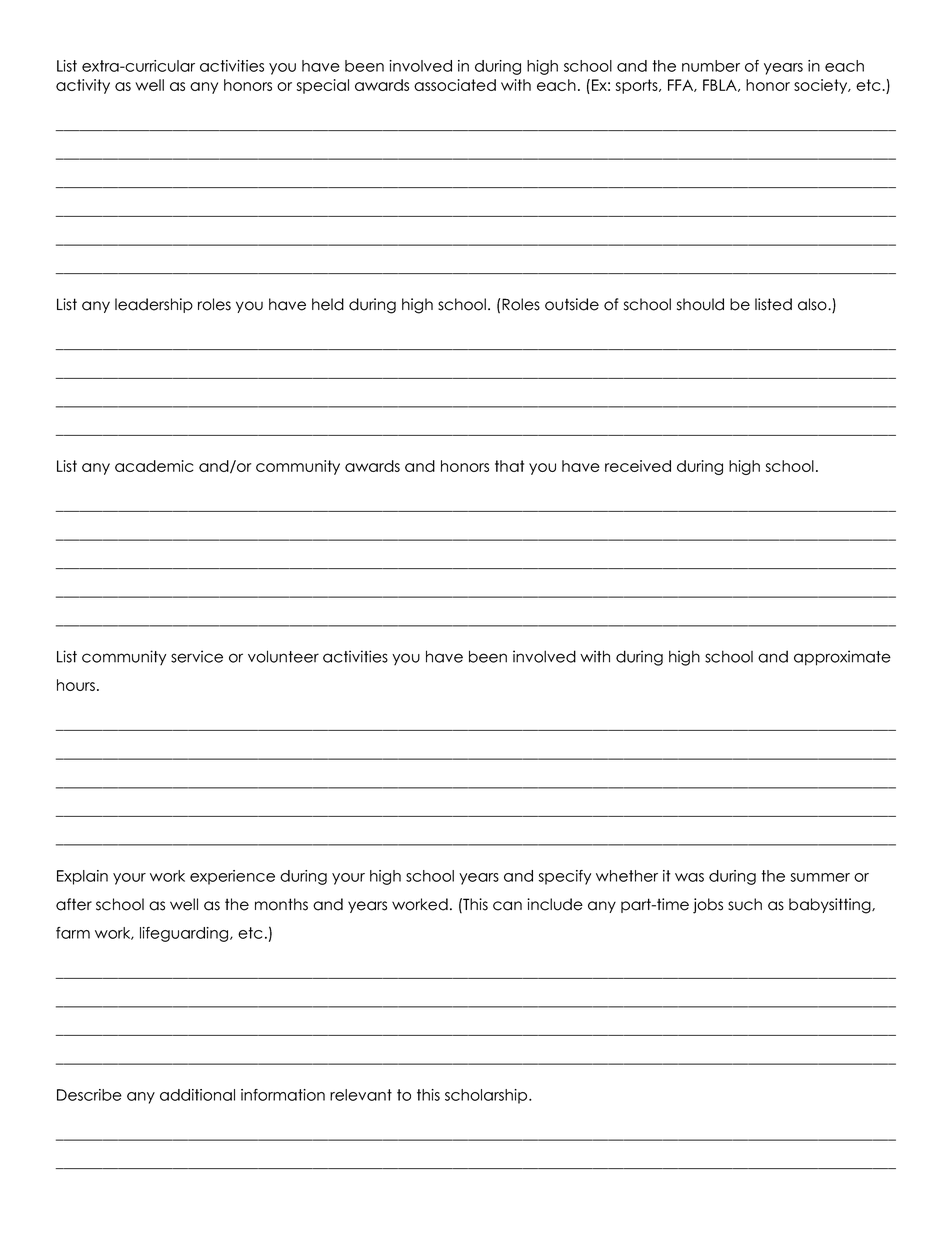 The image size is (952, 1233). What do you see at coordinates (197, 656) in the image?
I see `service` at bounding box center [197, 656].
